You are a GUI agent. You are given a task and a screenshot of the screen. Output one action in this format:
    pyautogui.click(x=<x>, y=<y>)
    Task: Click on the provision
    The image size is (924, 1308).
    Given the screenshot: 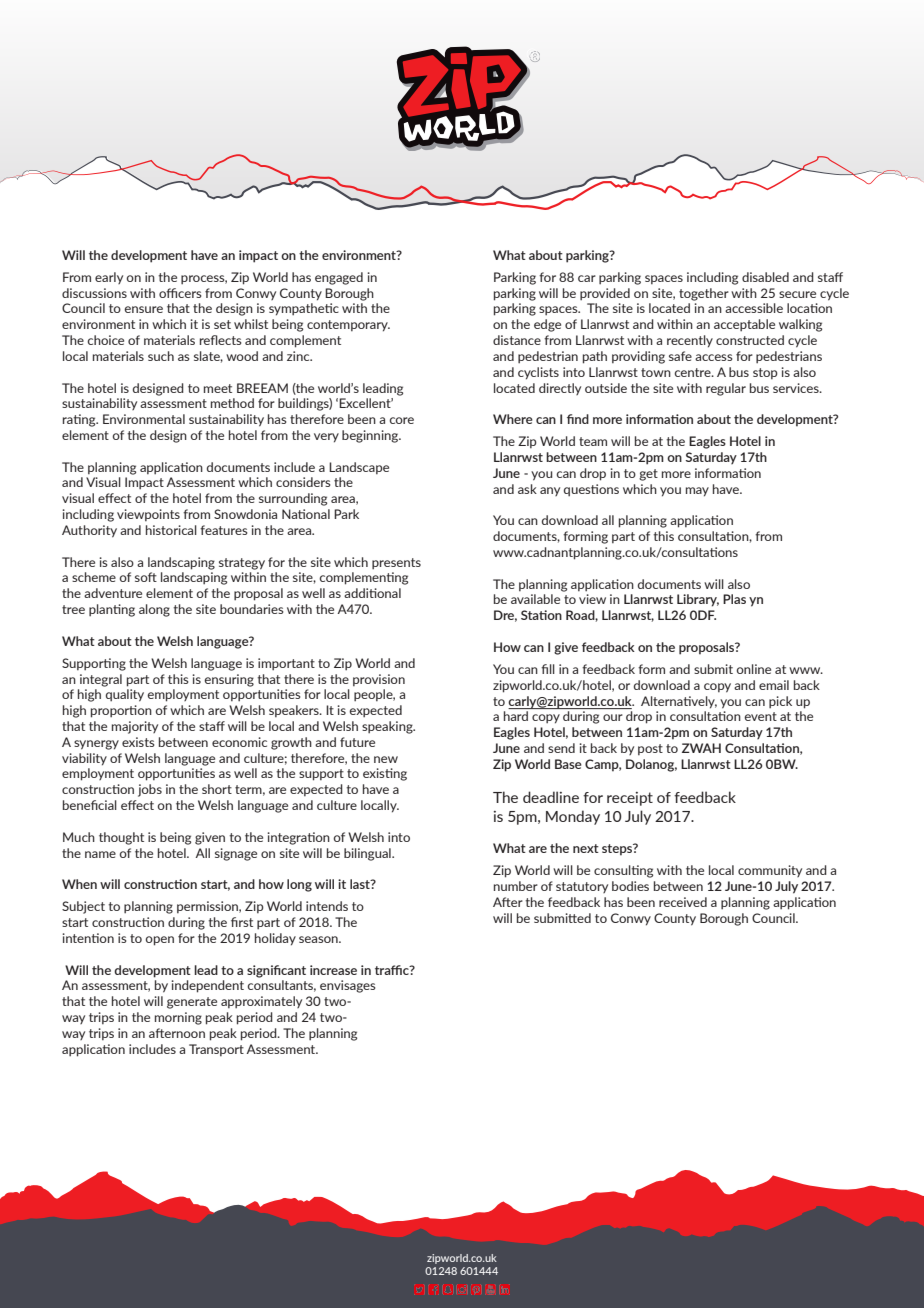 What is the action you would take?
    pyautogui.click(x=379, y=680)
